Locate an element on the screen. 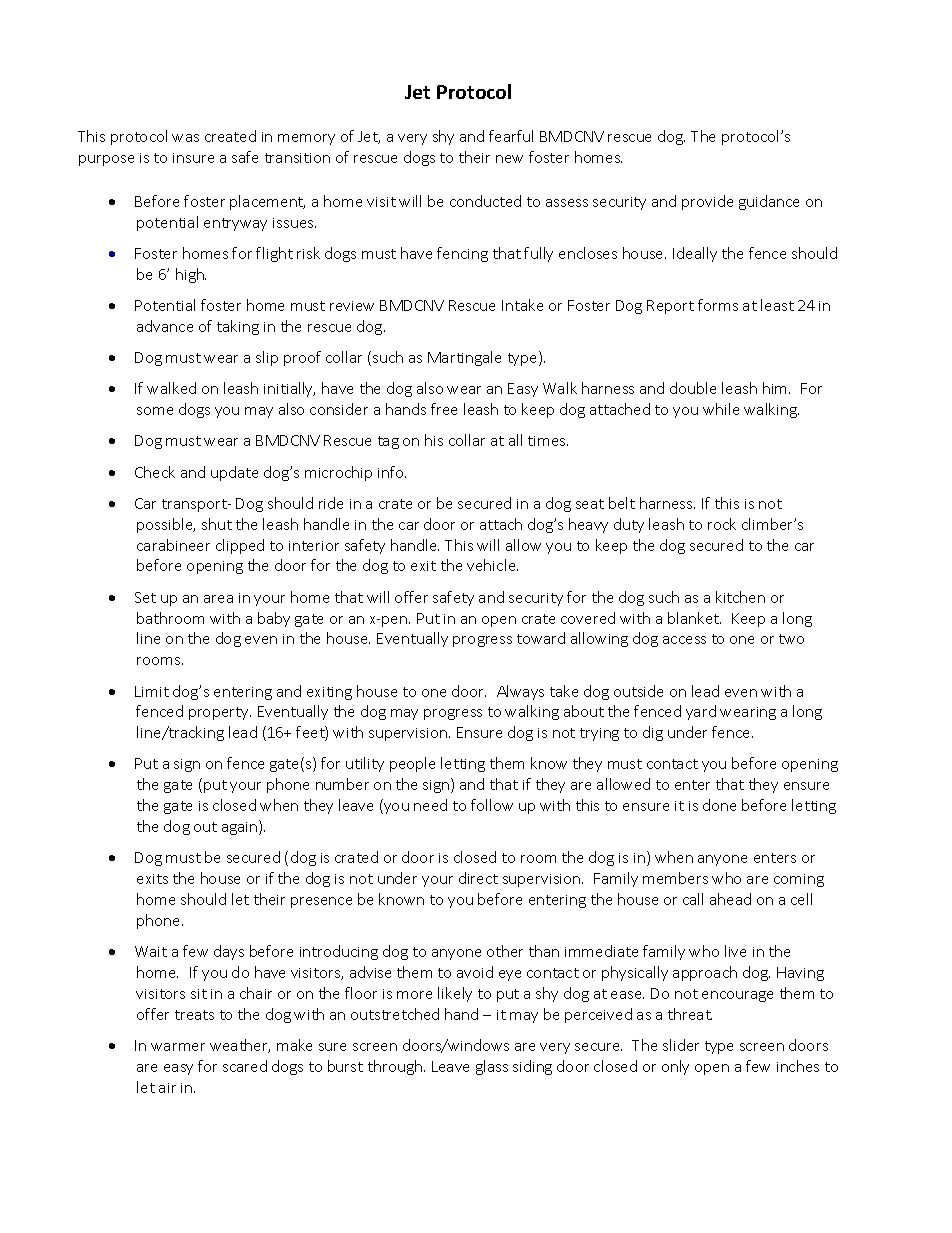 The image size is (952, 1233). info is located at coordinates (392, 472).
